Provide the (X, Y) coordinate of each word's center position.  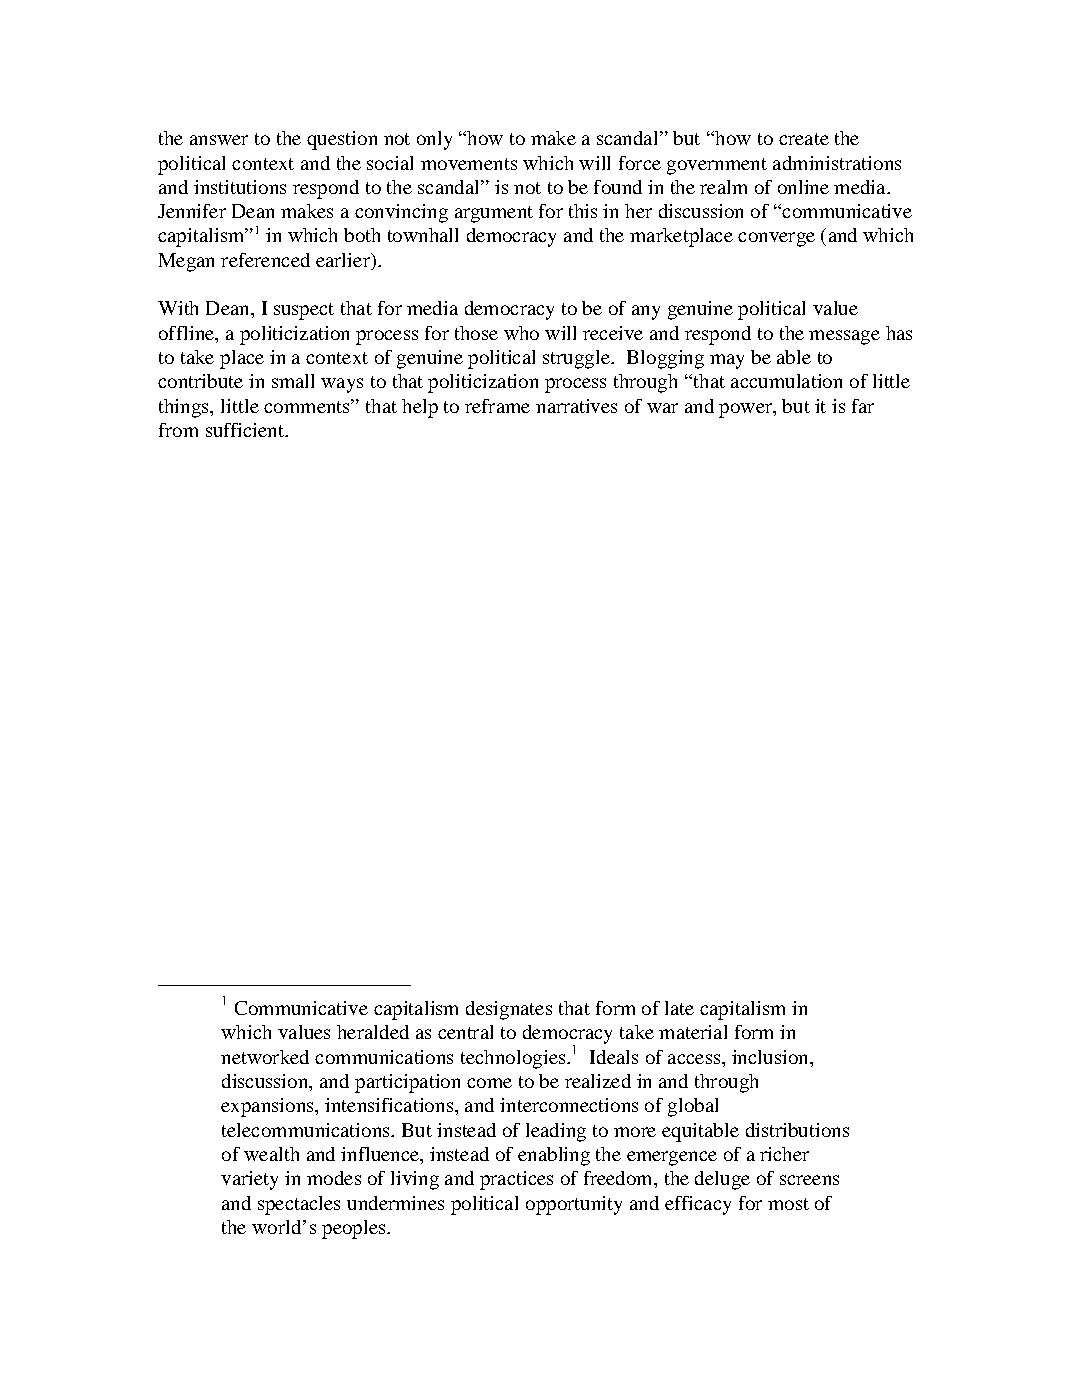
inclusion (771, 1057)
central (465, 1032)
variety (249, 1180)
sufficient (246, 430)
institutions (240, 187)
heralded (373, 1032)
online (803, 187)
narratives (576, 406)
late (679, 1008)
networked (265, 1057)
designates (509, 1010)
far (863, 406)
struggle (577, 359)
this (583, 211)
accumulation (786, 381)
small (293, 381)
